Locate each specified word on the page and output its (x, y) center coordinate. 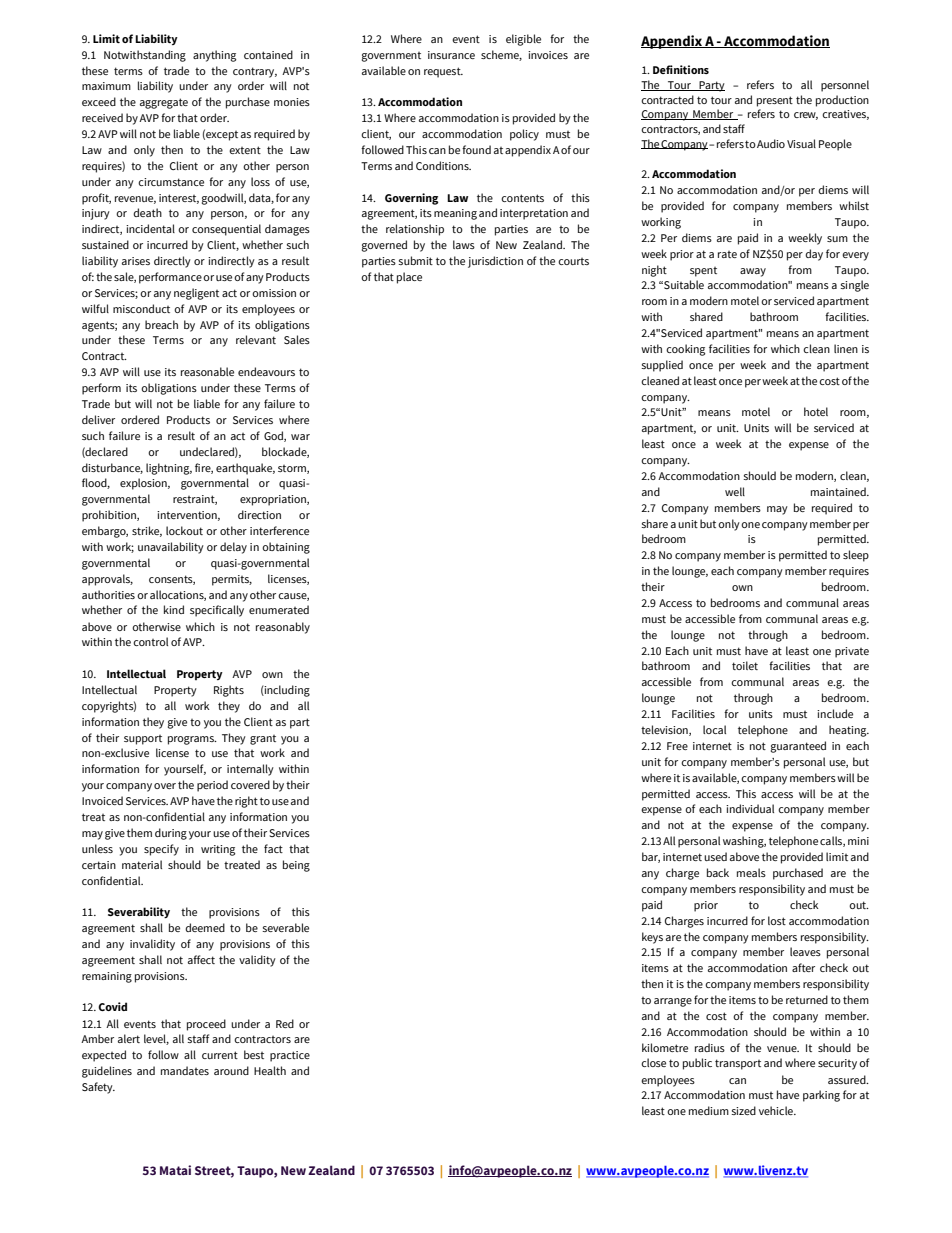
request (443, 72)
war (300, 437)
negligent (196, 294)
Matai (175, 1170)
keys (652, 938)
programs (192, 740)
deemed (205, 927)
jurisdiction (495, 262)
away (753, 272)
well (735, 491)
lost (777, 920)
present (775, 101)
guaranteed (798, 747)
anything (214, 56)
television (665, 730)
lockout (184, 530)
